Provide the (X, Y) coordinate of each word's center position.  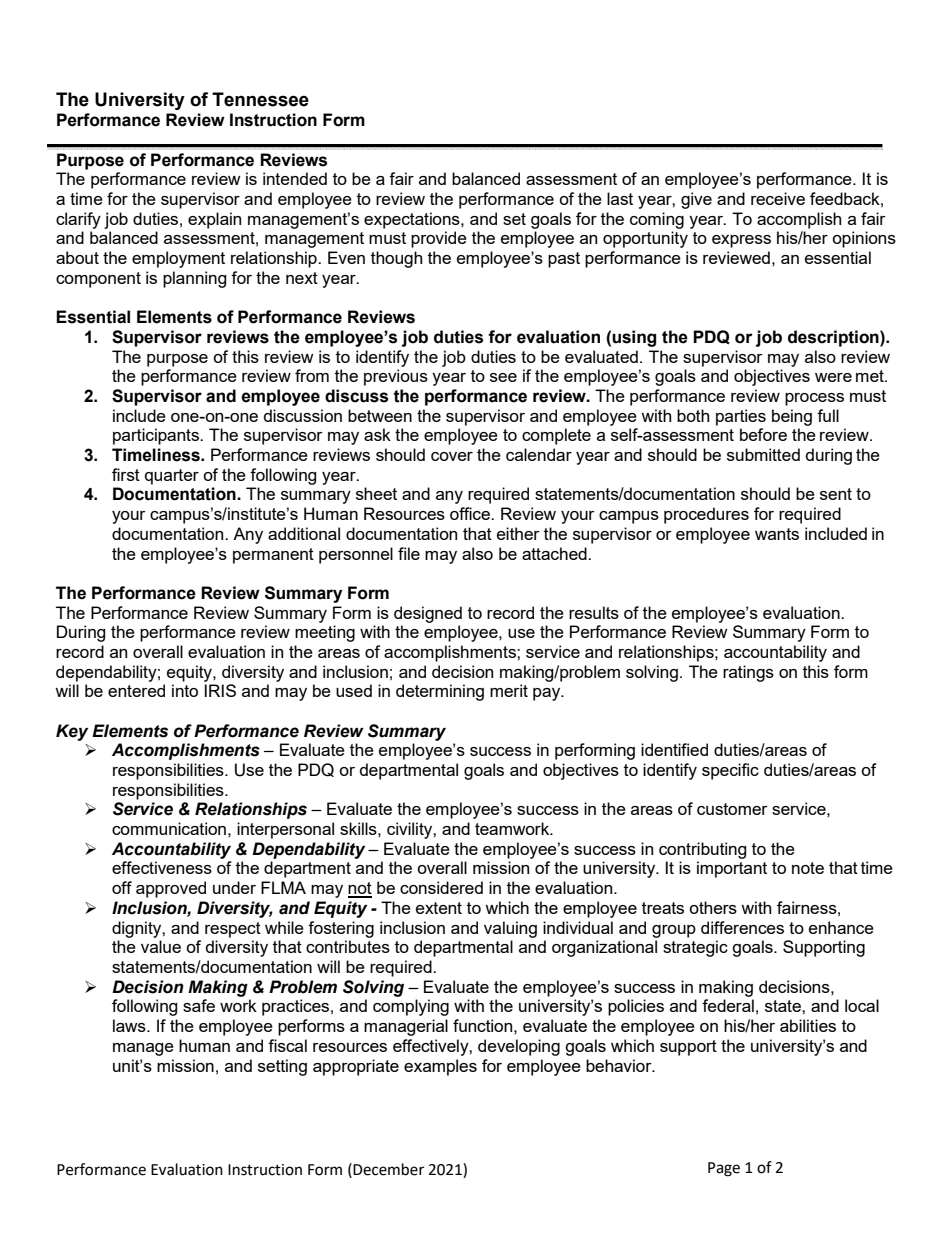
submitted (763, 454)
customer (732, 809)
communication (169, 828)
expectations (413, 220)
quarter (172, 477)
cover (452, 456)
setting (282, 1067)
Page (724, 1169)
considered (441, 887)
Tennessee (260, 99)
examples (440, 1067)
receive (778, 198)
